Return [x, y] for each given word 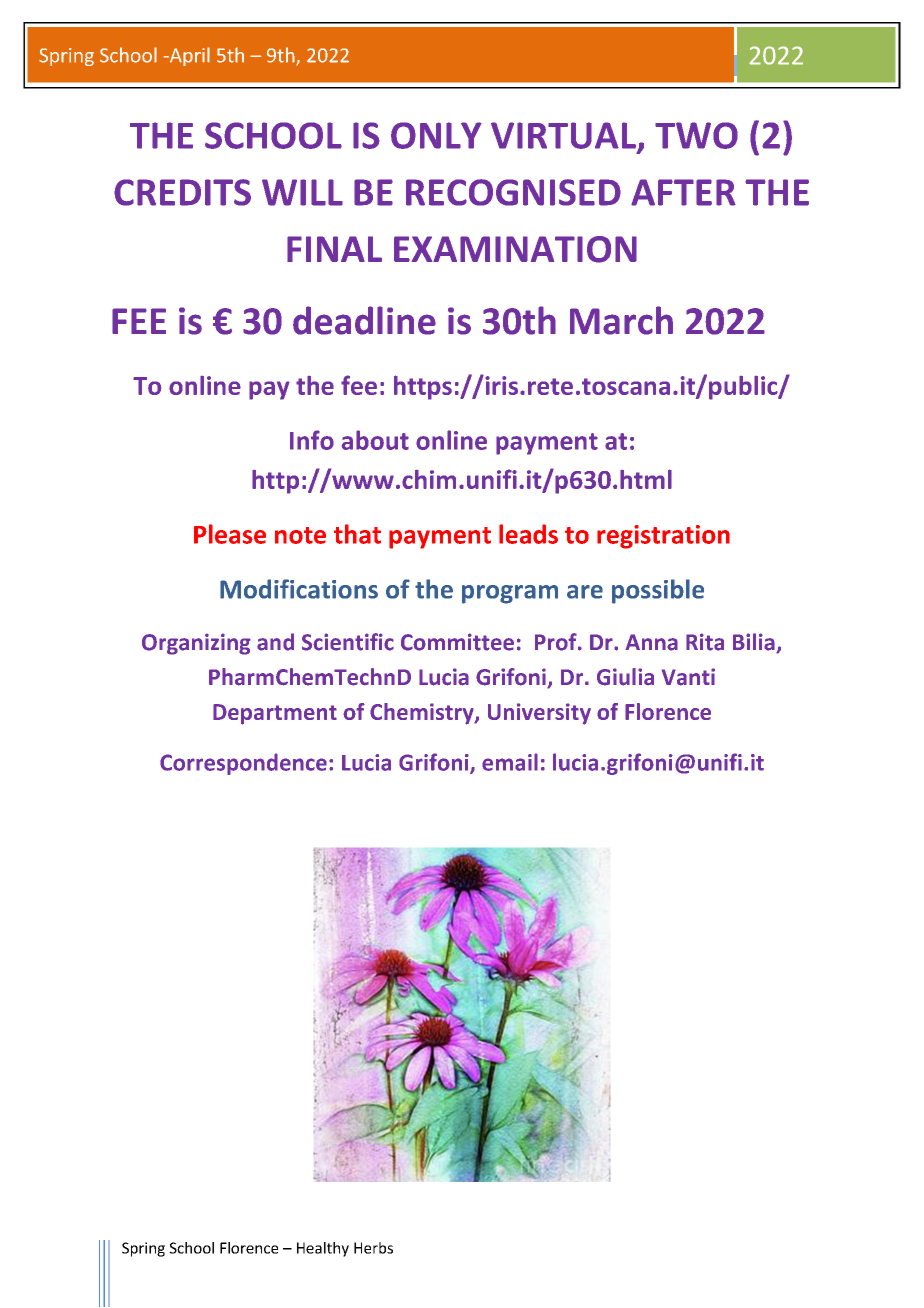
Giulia [625, 677]
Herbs [373, 1248]
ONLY [436, 135]
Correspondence [243, 764]
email [510, 762]
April [188, 56]
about [375, 440]
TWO [696, 135]
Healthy [323, 1249]
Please [230, 534]
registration [663, 537]
